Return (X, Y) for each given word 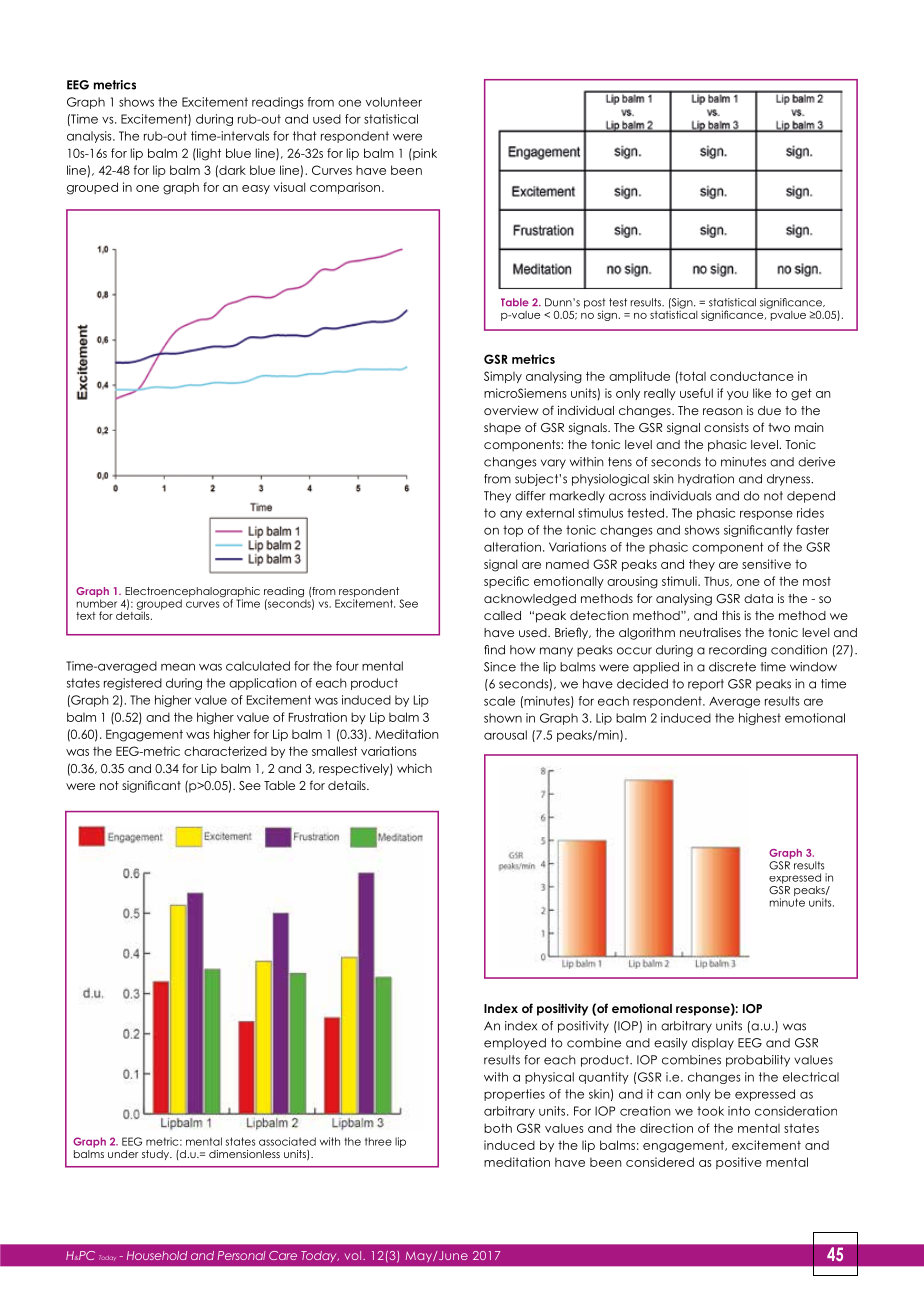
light (208, 154)
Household (157, 1255)
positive (739, 1163)
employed (515, 1044)
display (713, 1044)
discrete (732, 667)
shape (502, 429)
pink (424, 154)
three (378, 1141)
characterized (225, 751)
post (595, 304)
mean (178, 667)
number (97, 603)
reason (723, 411)
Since (500, 667)
